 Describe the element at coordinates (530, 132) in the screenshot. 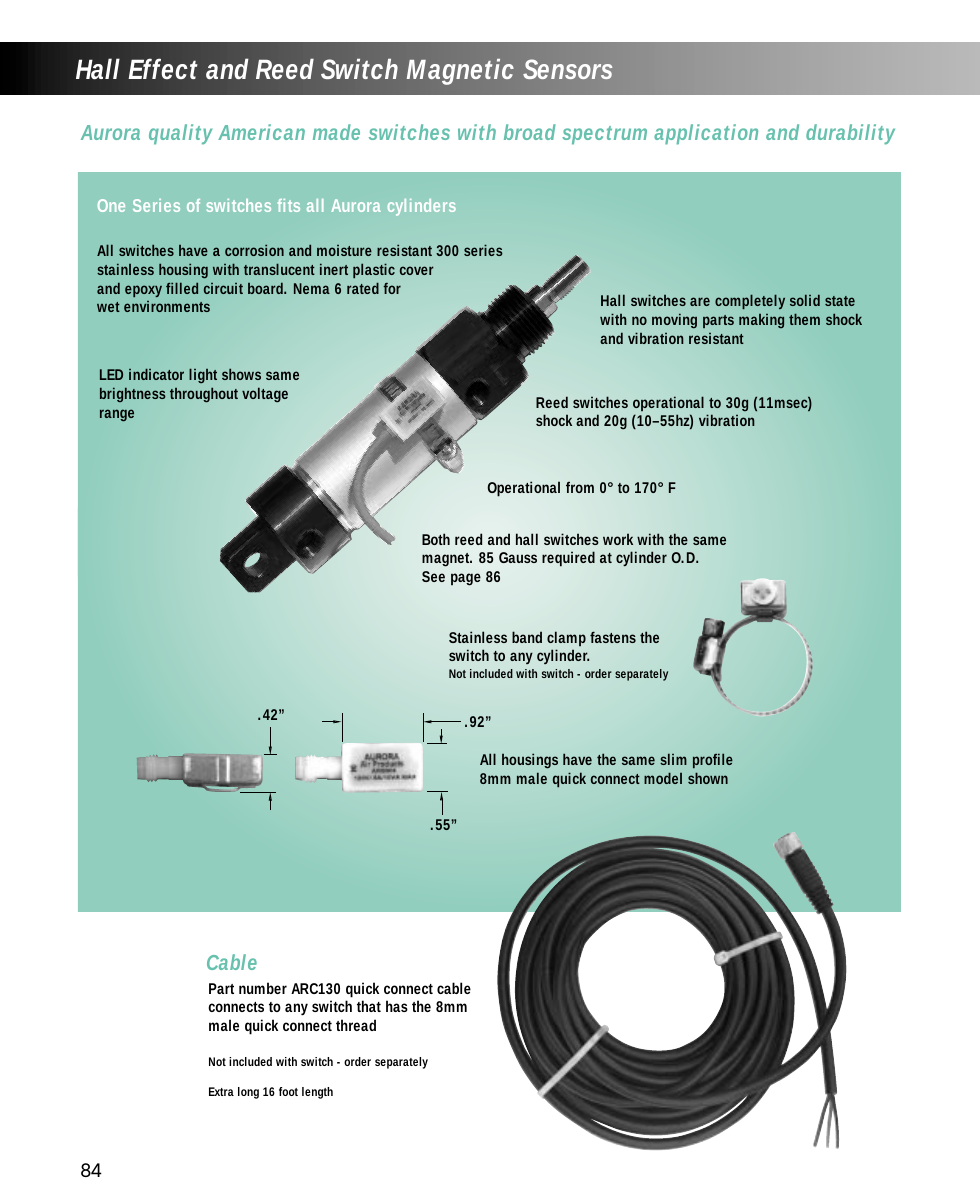

I see `broad` at that location.
